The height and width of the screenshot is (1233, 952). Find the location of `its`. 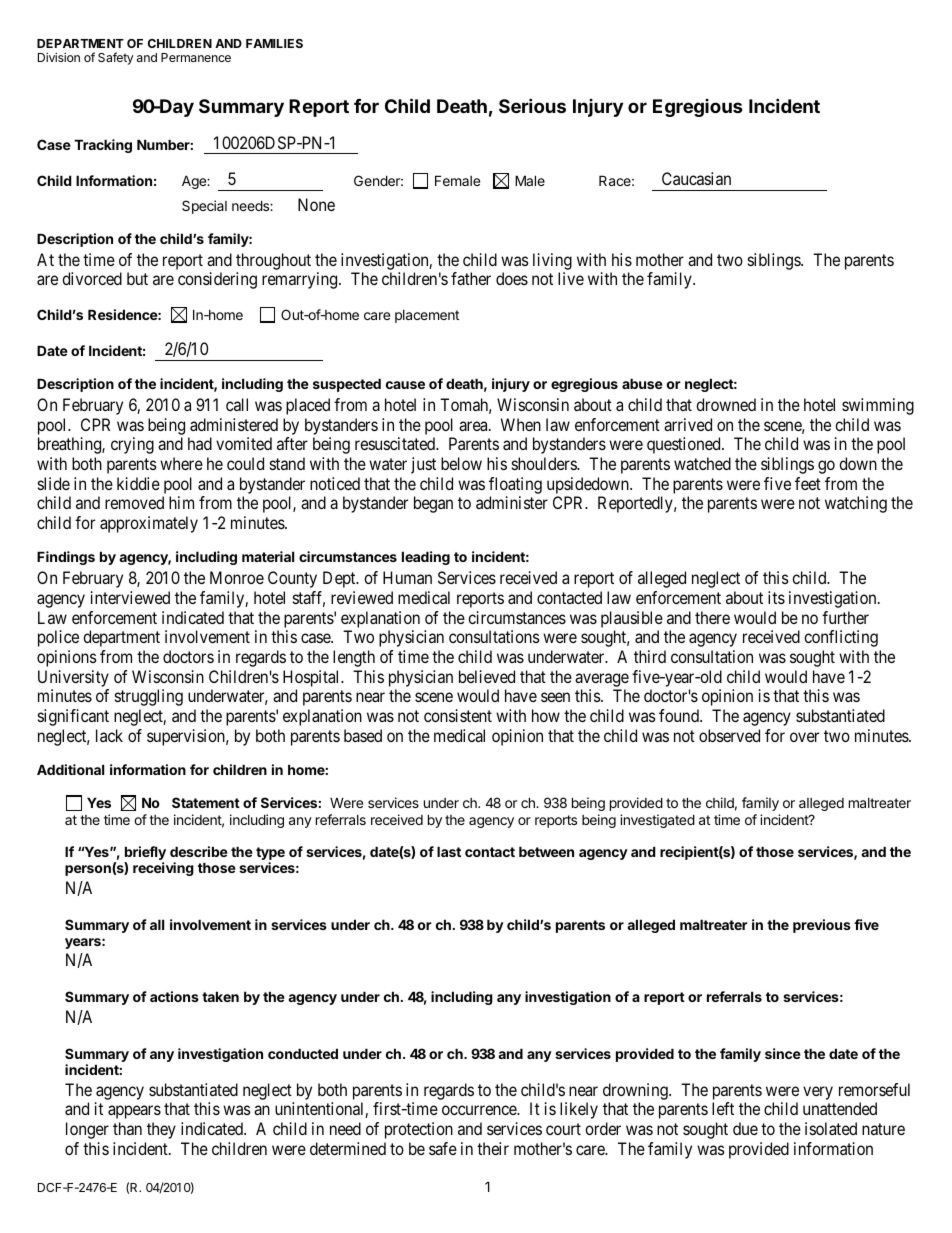

its is located at coordinates (776, 597).
